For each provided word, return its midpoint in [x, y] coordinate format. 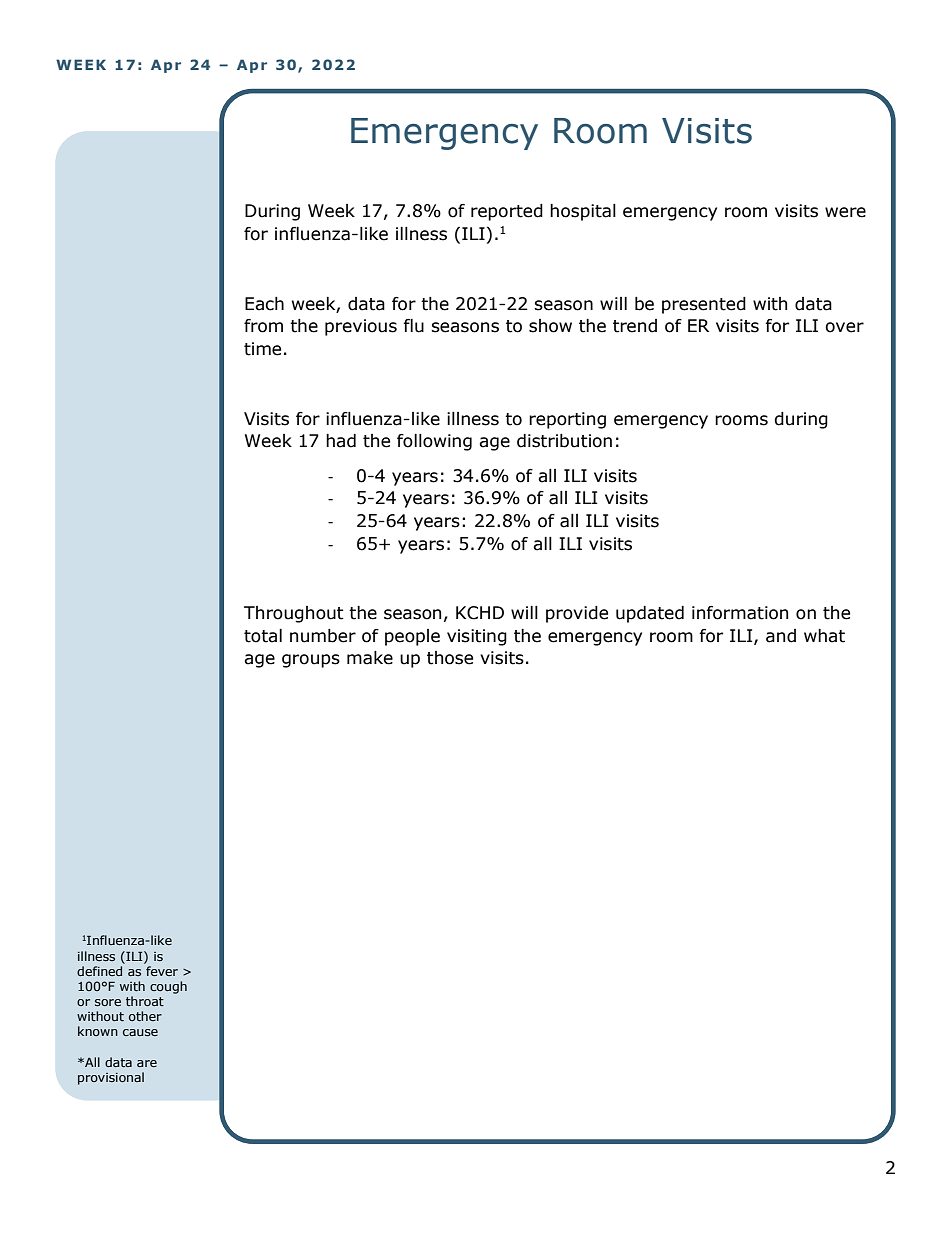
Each [264, 304]
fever [162, 971]
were [845, 212]
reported [507, 212]
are [147, 1063]
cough [168, 987]
